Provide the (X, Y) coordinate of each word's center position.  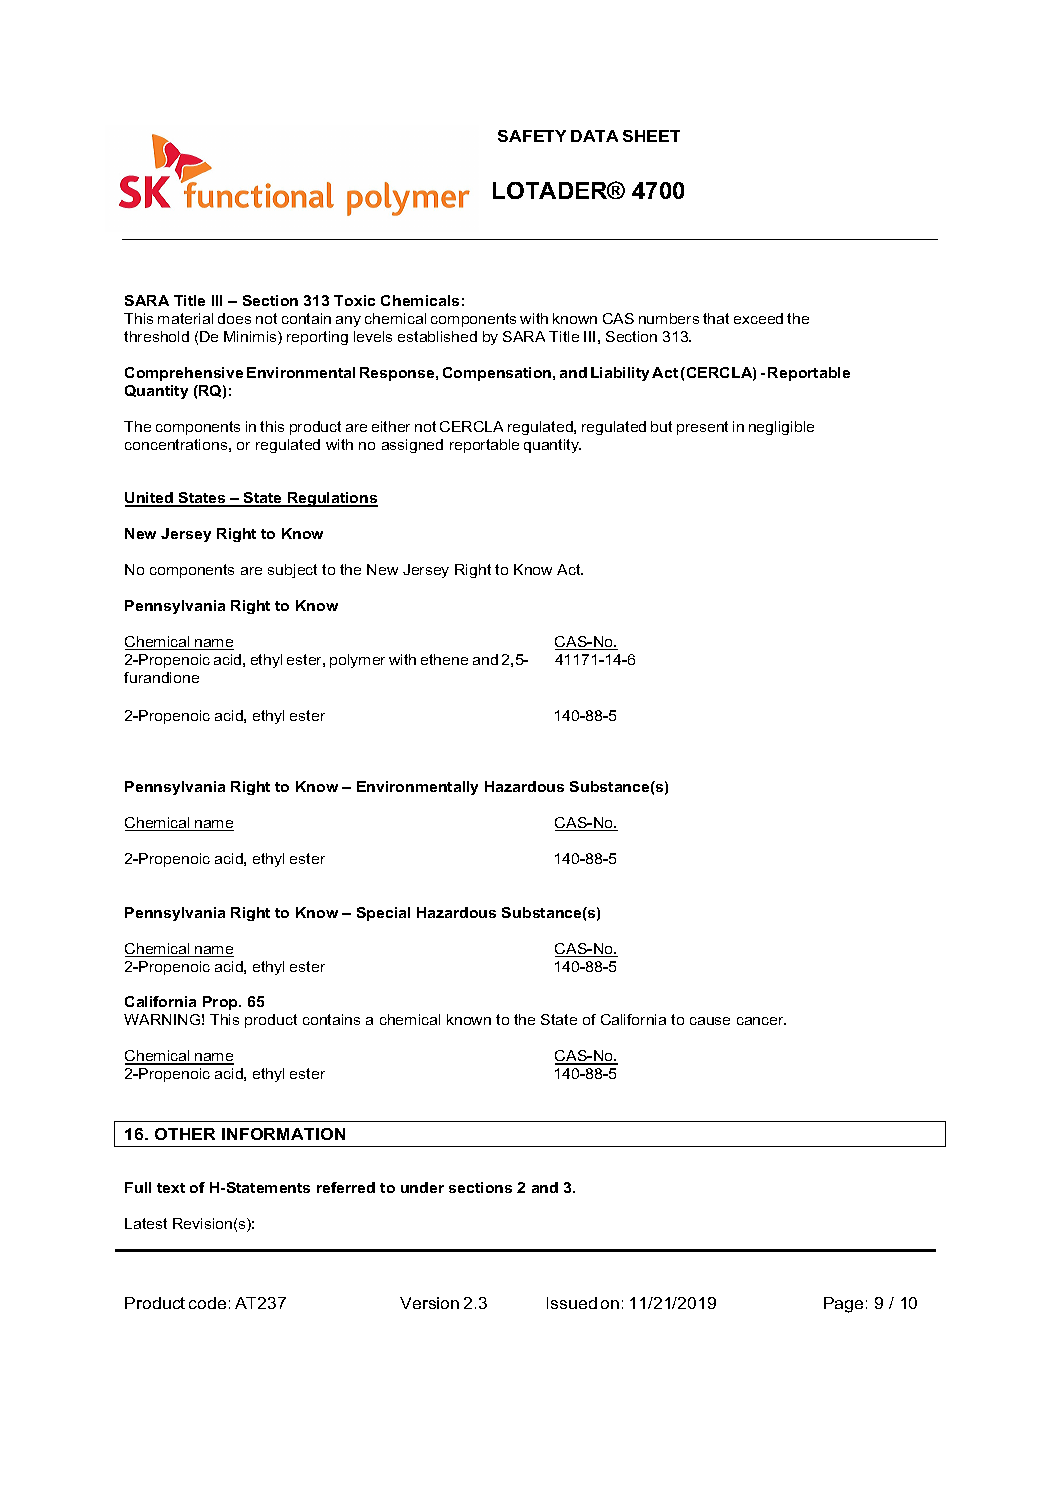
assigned (412, 446)
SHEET (651, 136)
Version (429, 1303)
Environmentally (417, 788)
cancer (761, 1021)
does (234, 318)
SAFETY (532, 136)
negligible (781, 428)
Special (383, 914)
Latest (146, 1223)
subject (292, 571)
